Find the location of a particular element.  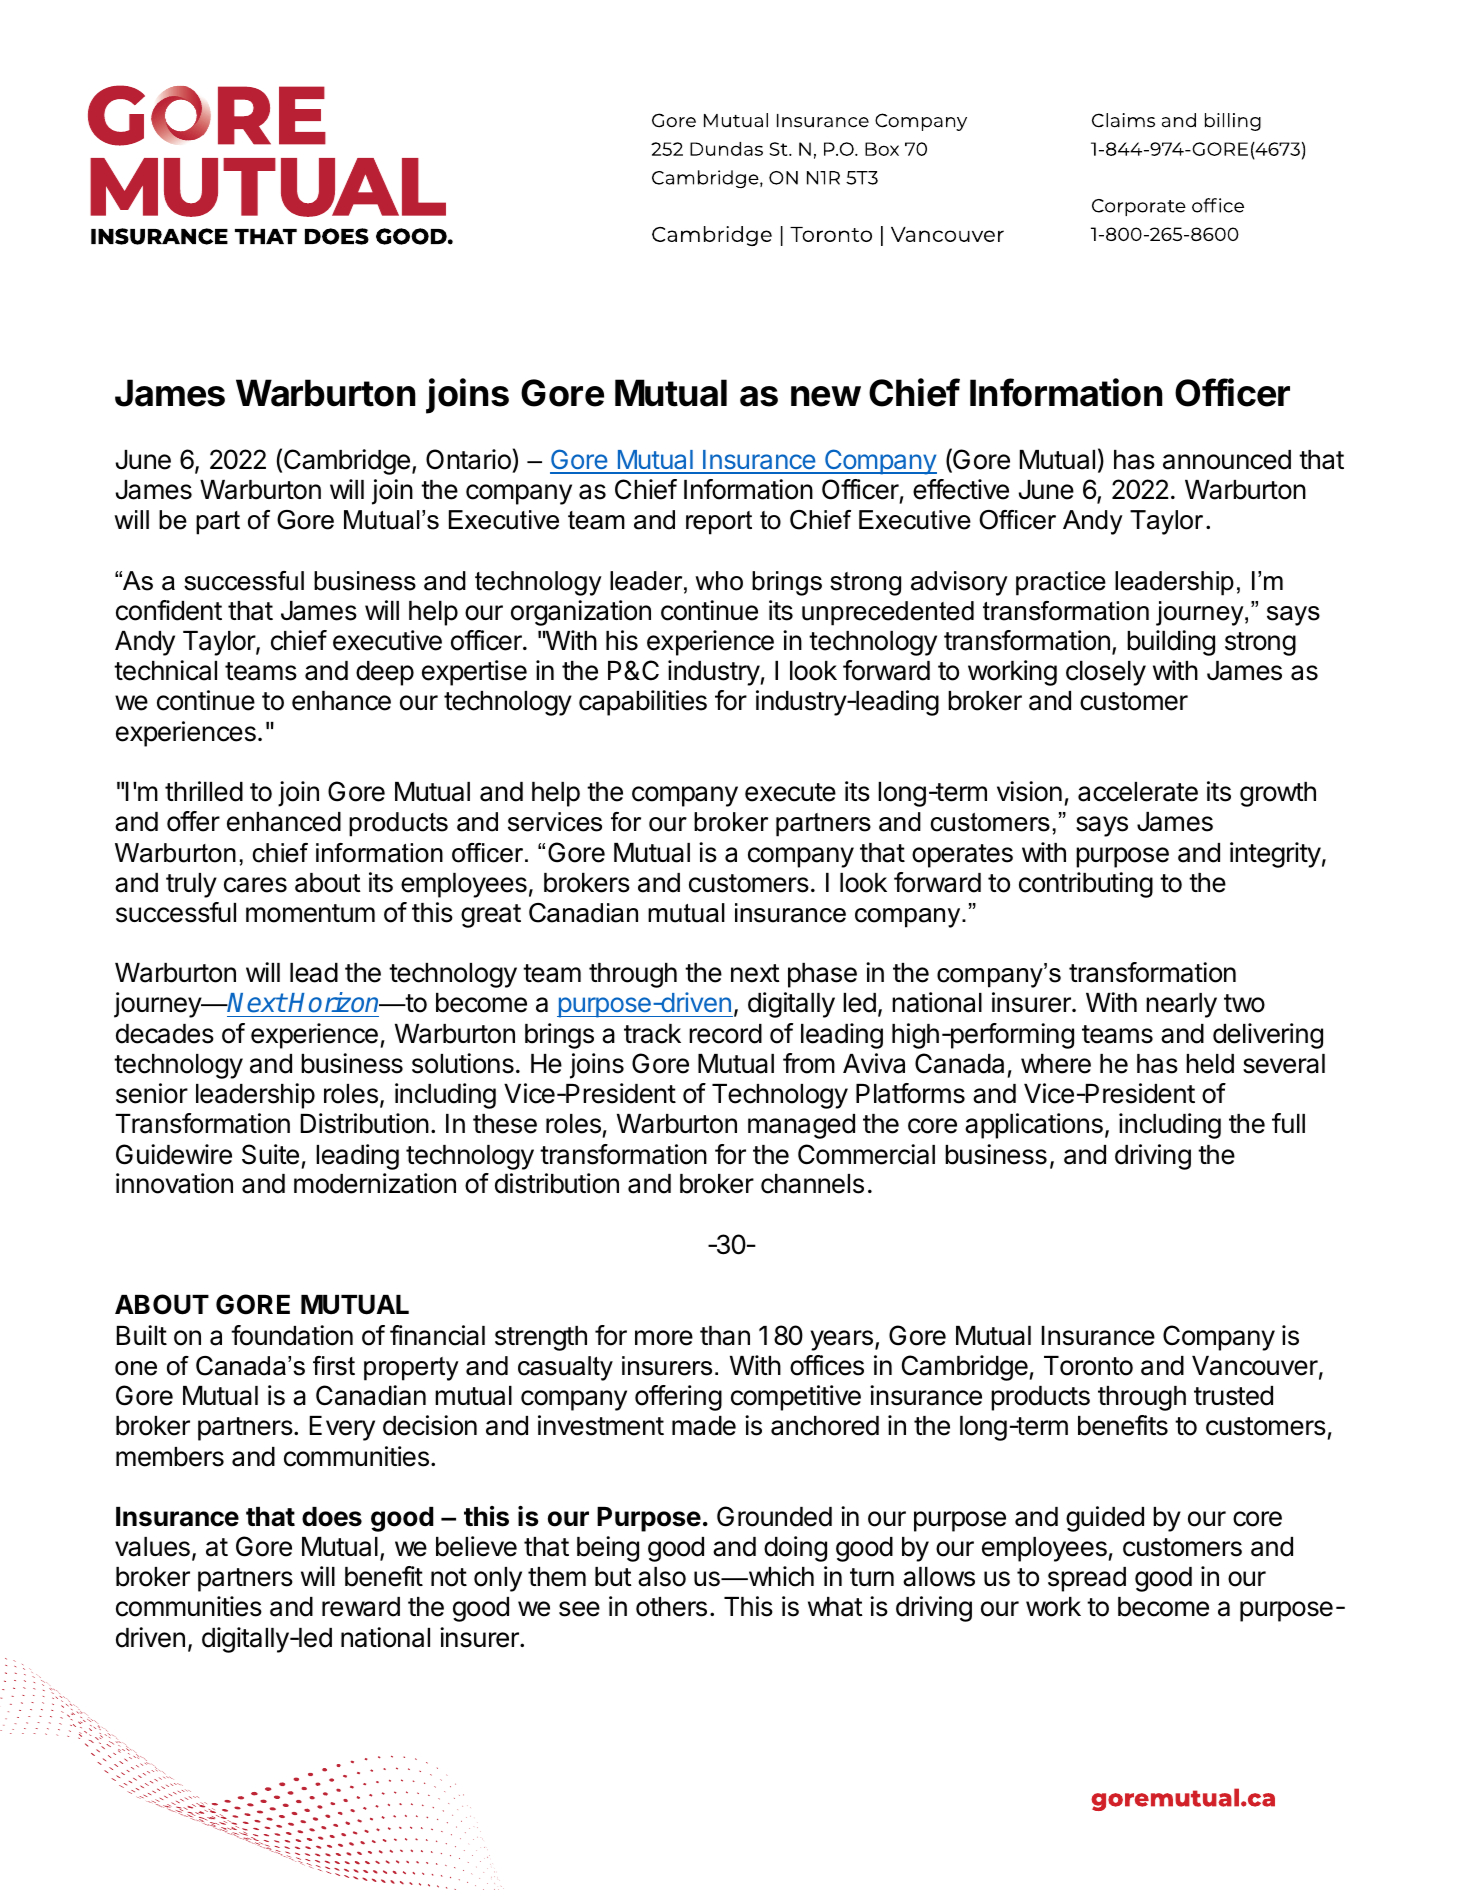

thrilled is located at coordinates (204, 791).
